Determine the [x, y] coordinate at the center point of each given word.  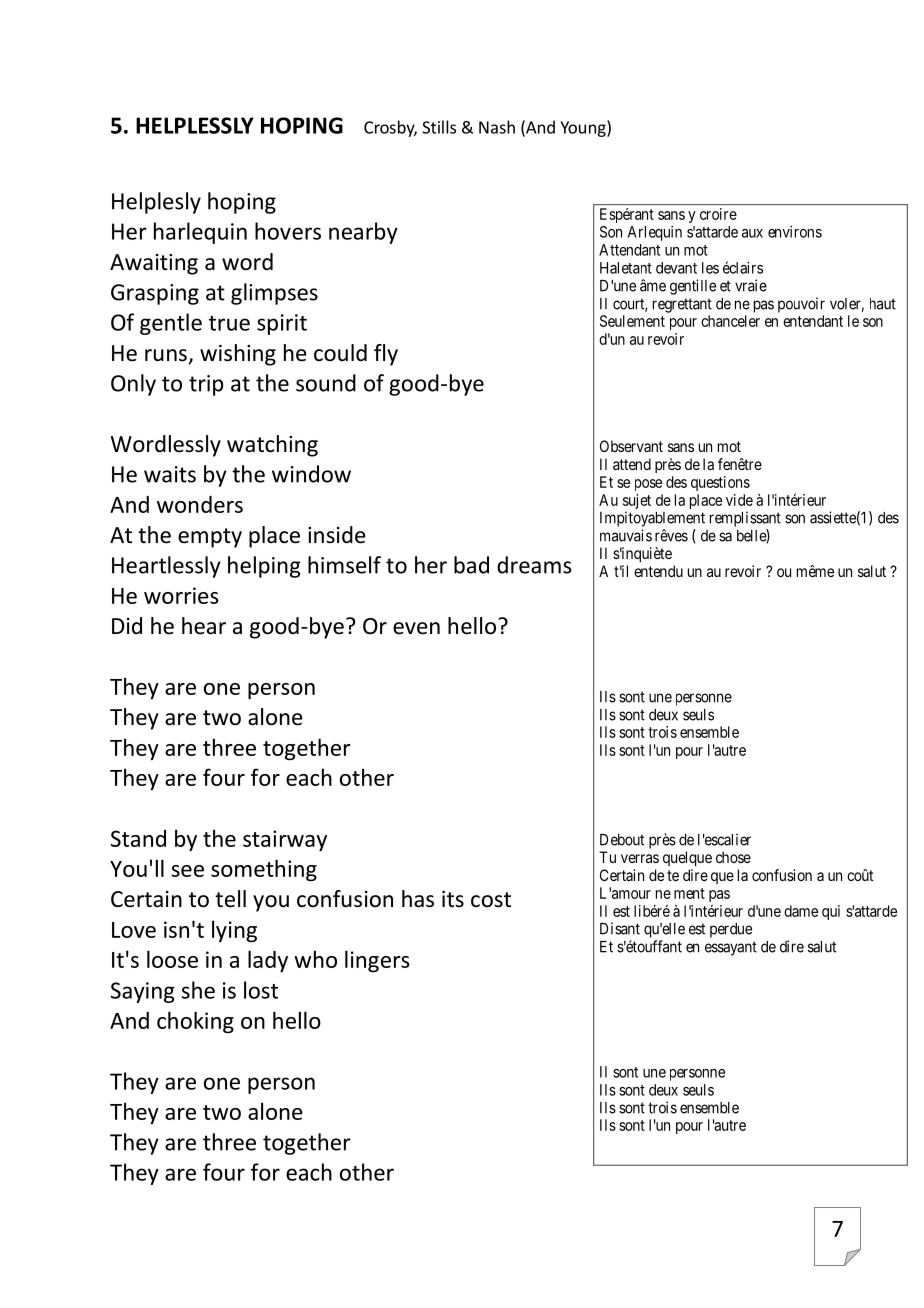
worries [181, 595]
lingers [377, 961]
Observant [631, 446]
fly [386, 355]
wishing [238, 355]
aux [752, 233]
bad [471, 565]
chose [733, 857]
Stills [439, 127]
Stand [138, 838]
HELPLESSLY [195, 125]
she [198, 990]
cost [491, 900]
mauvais [626, 535]
